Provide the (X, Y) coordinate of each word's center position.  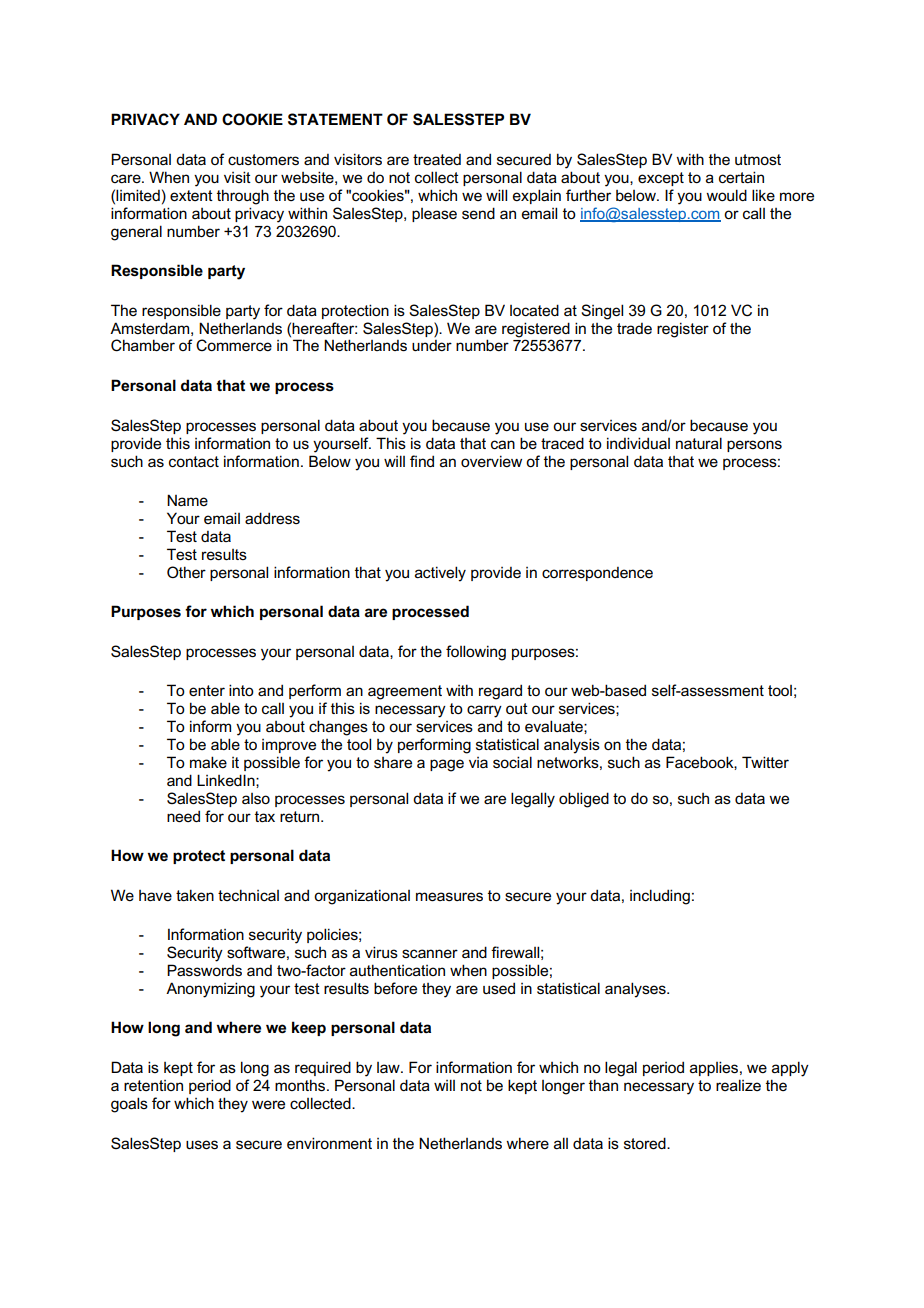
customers (263, 160)
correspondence (597, 574)
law (389, 1067)
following (476, 653)
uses (202, 1145)
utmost (758, 159)
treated (437, 160)
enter (207, 691)
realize (738, 1085)
